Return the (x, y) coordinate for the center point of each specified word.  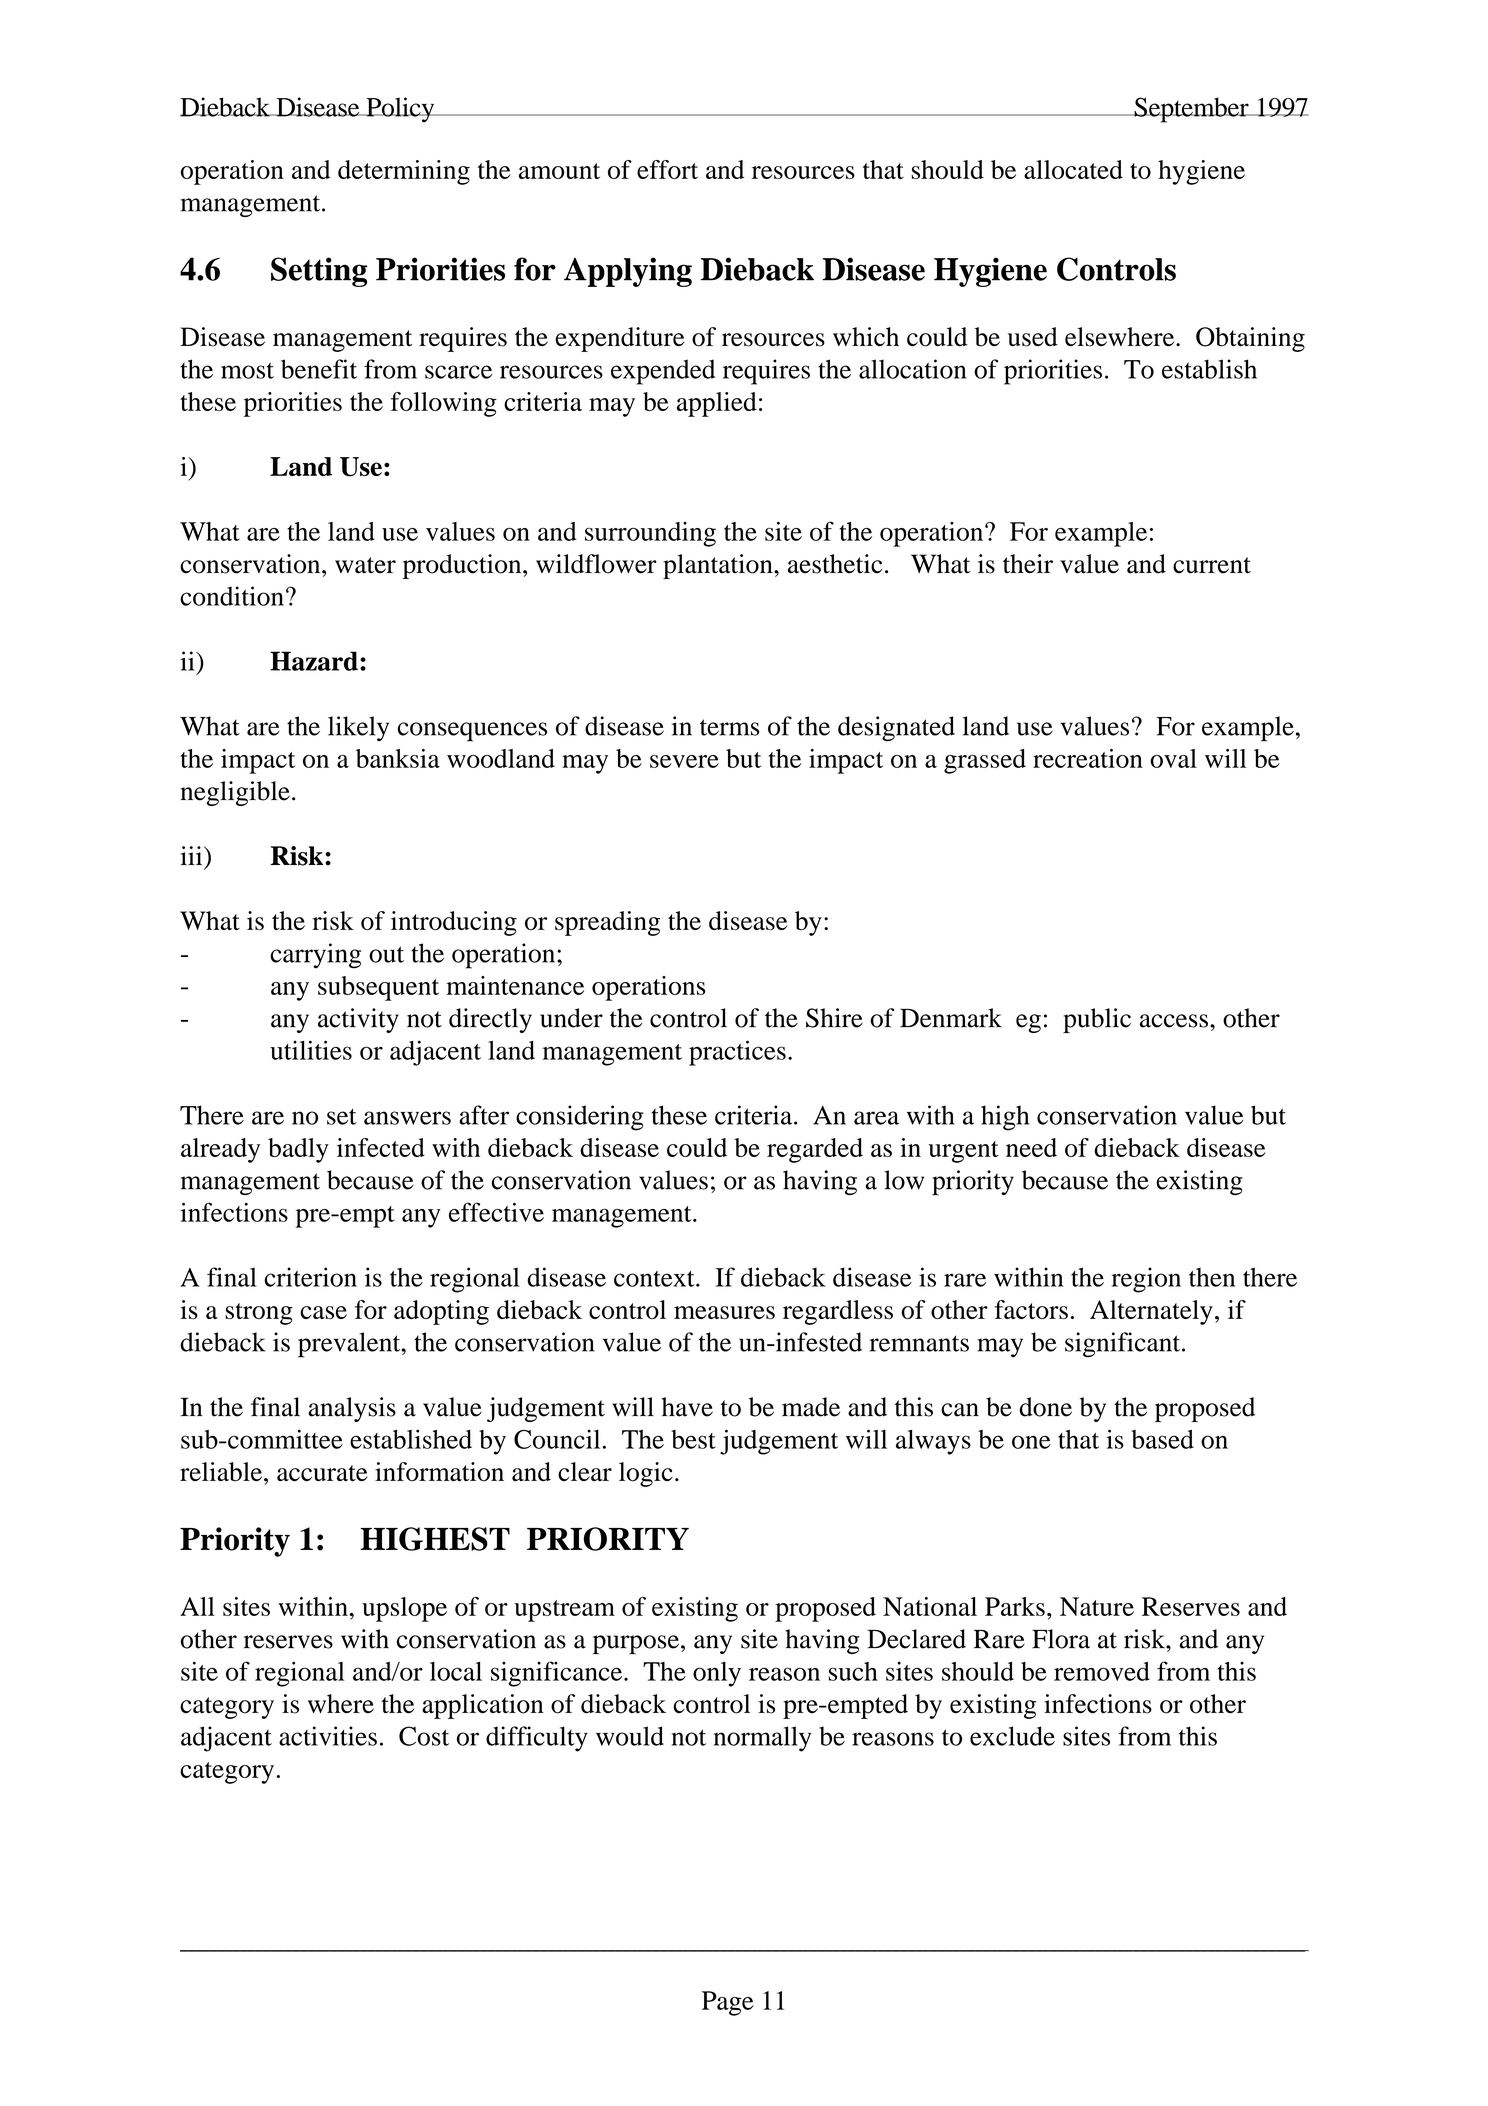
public (1097, 1020)
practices (737, 1053)
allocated (1073, 169)
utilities (311, 1050)
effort (667, 169)
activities (328, 1736)
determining (404, 172)
